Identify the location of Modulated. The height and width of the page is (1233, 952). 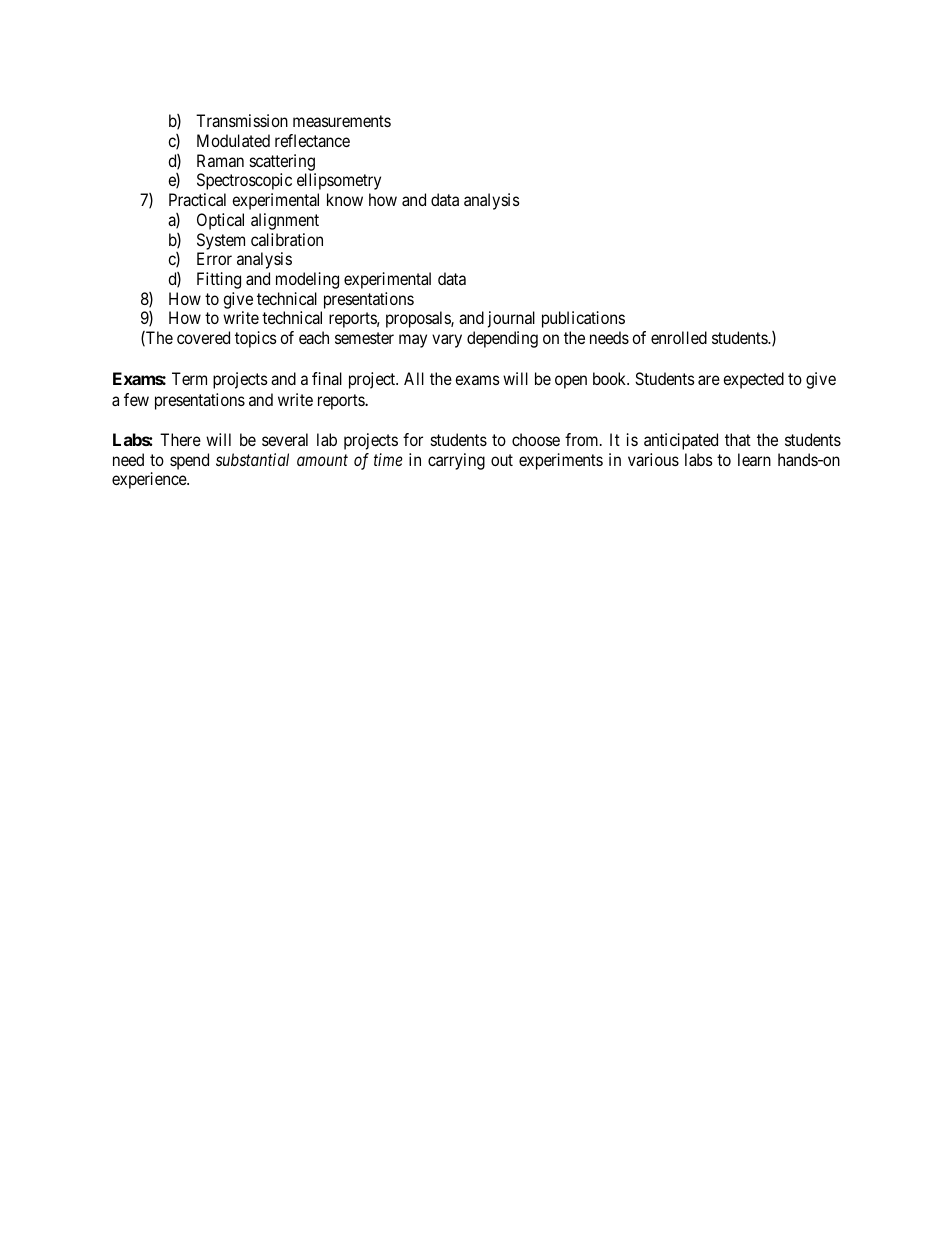
(233, 140).
